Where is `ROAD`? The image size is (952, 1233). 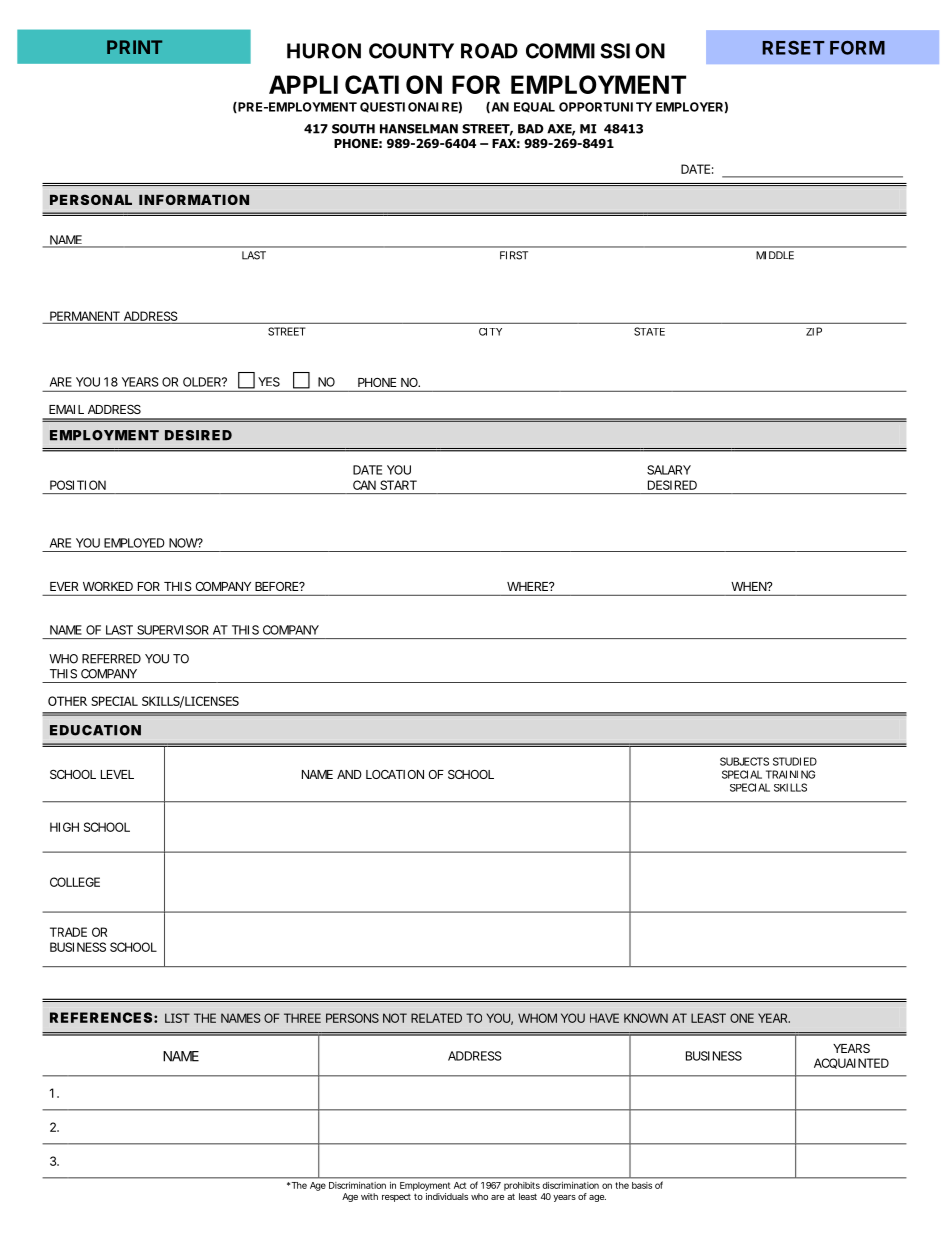 ROAD is located at coordinates (489, 51).
